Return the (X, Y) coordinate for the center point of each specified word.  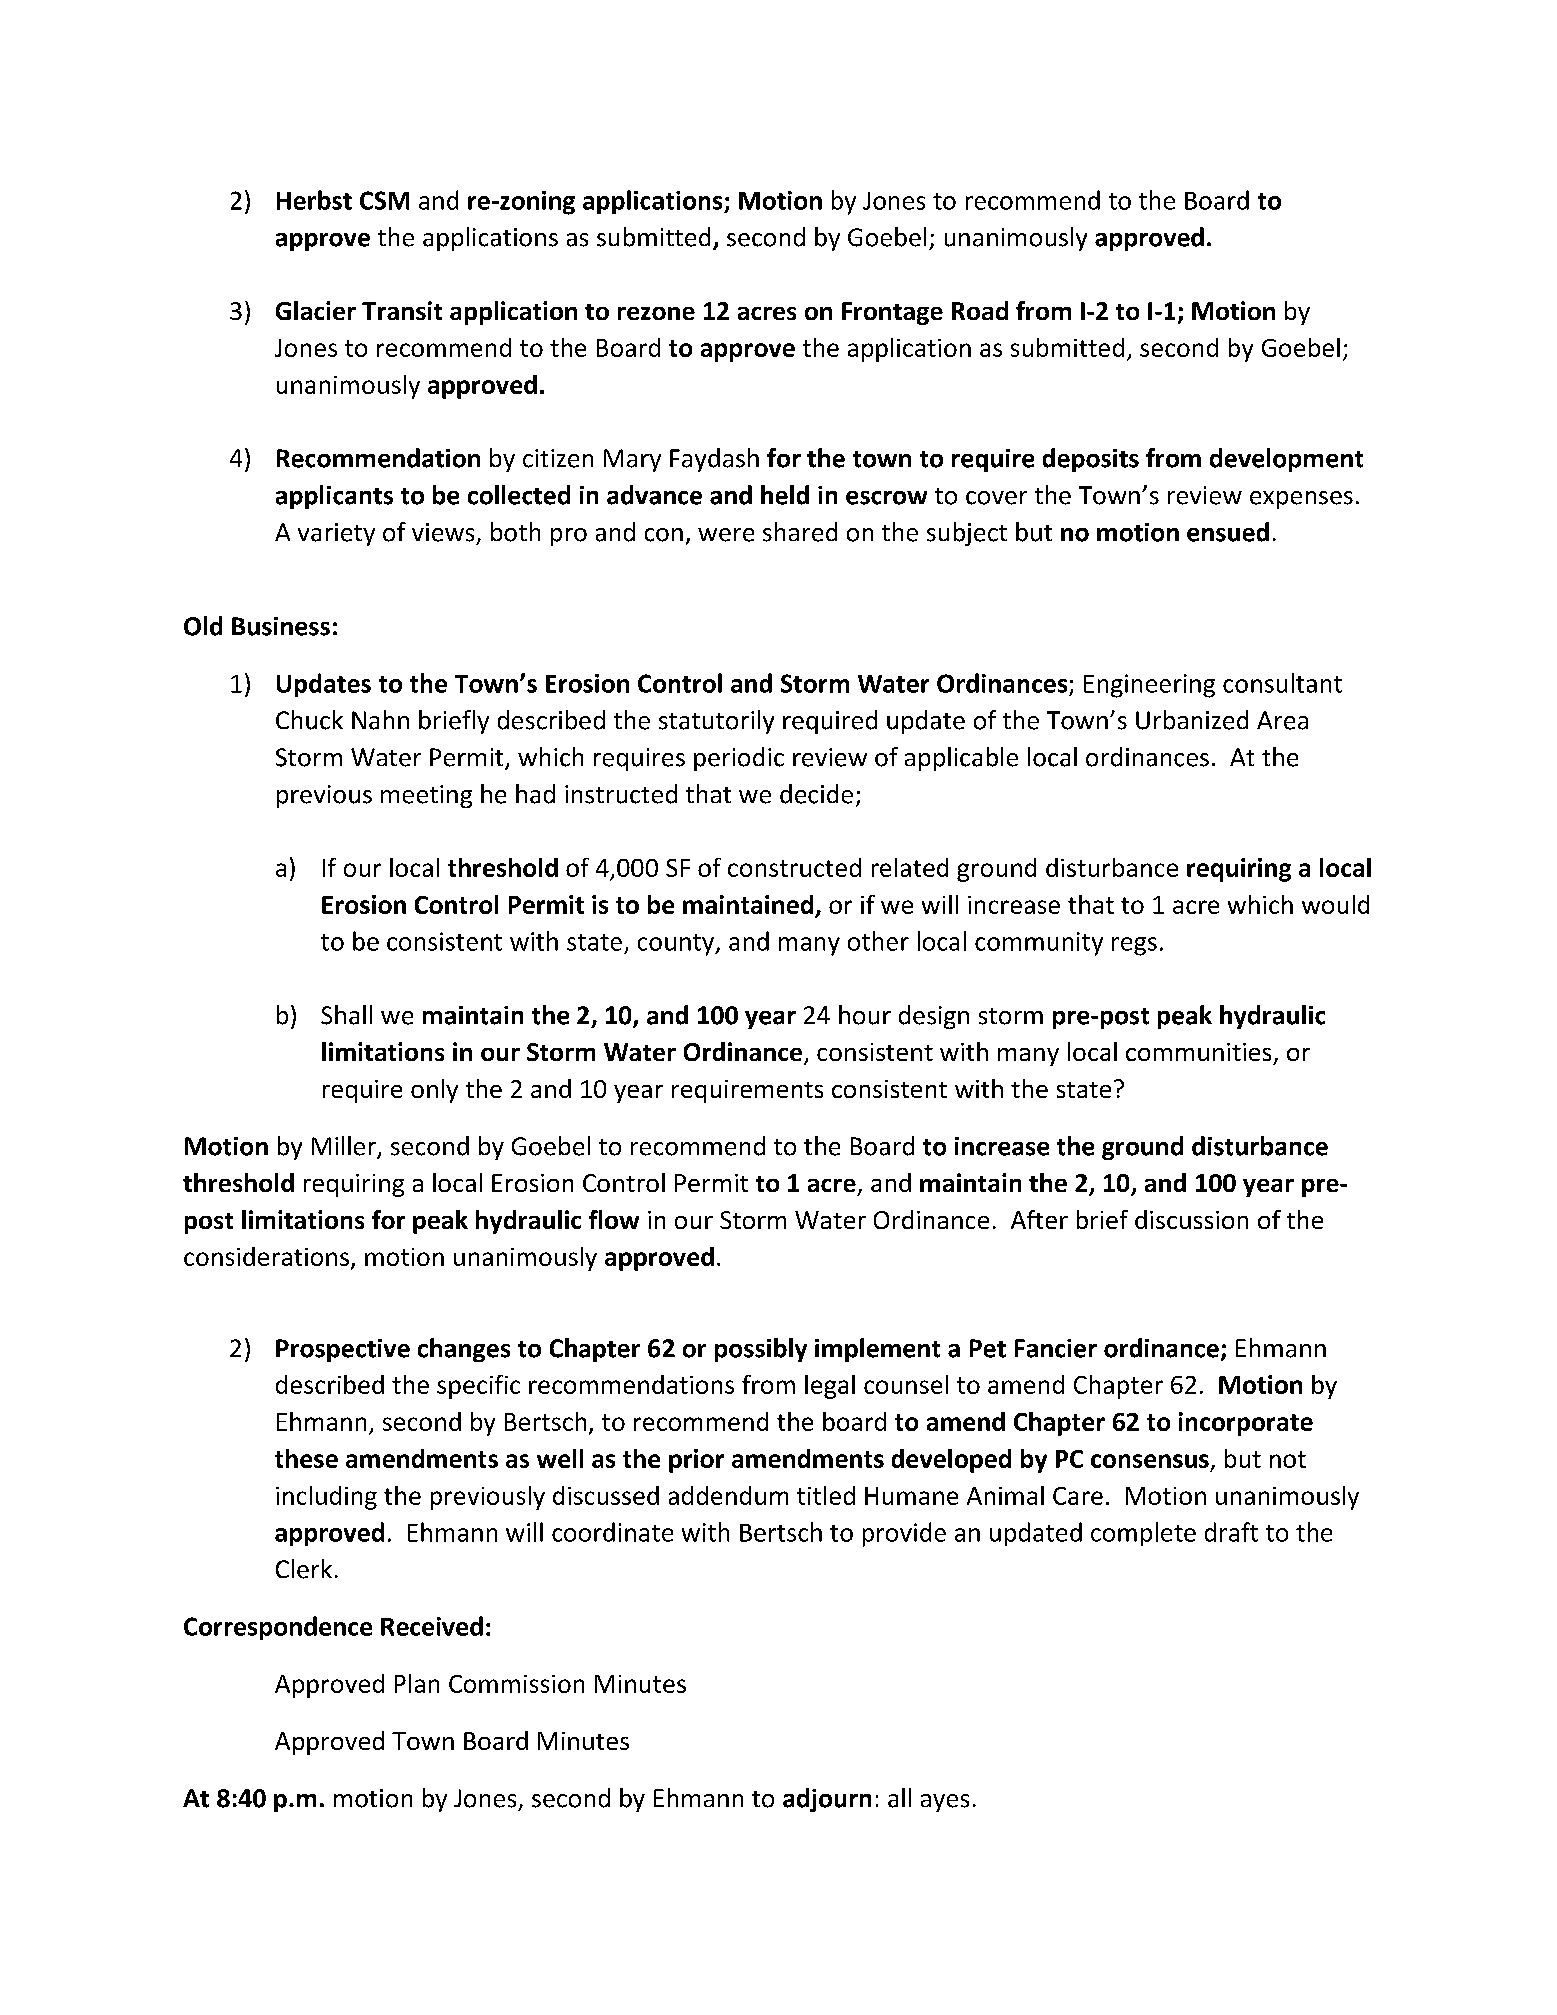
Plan (417, 1683)
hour (865, 1015)
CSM (384, 200)
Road (980, 310)
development (1286, 460)
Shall (346, 1015)
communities (1198, 1052)
